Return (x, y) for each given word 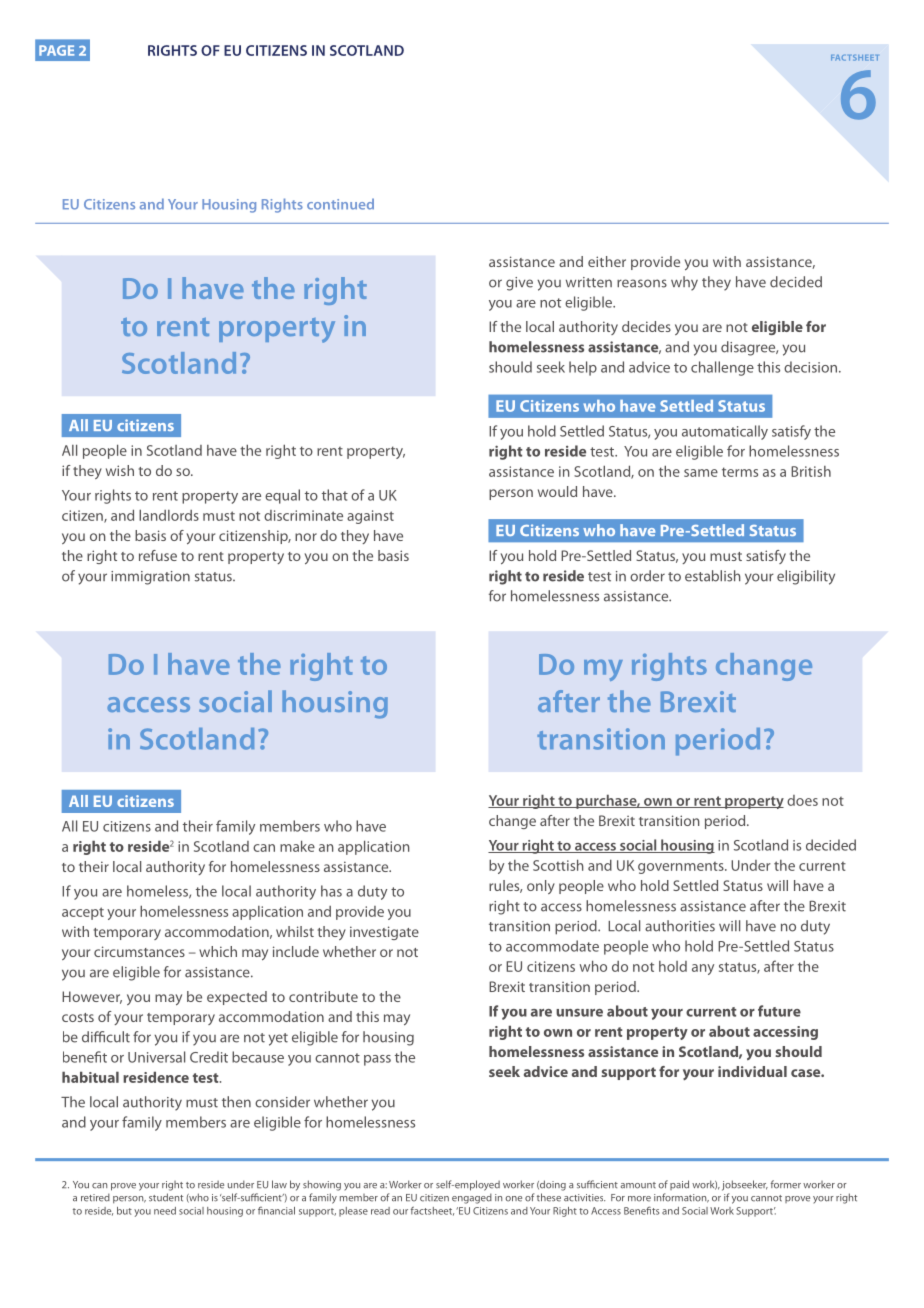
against (370, 517)
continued (340, 204)
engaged (472, 1198)
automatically (725, 432)
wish (120, 470)
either (607, 261)
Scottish (558, 865)
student (166, 1197)
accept (83, 913)
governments (682, 868)
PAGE (56, 50)
